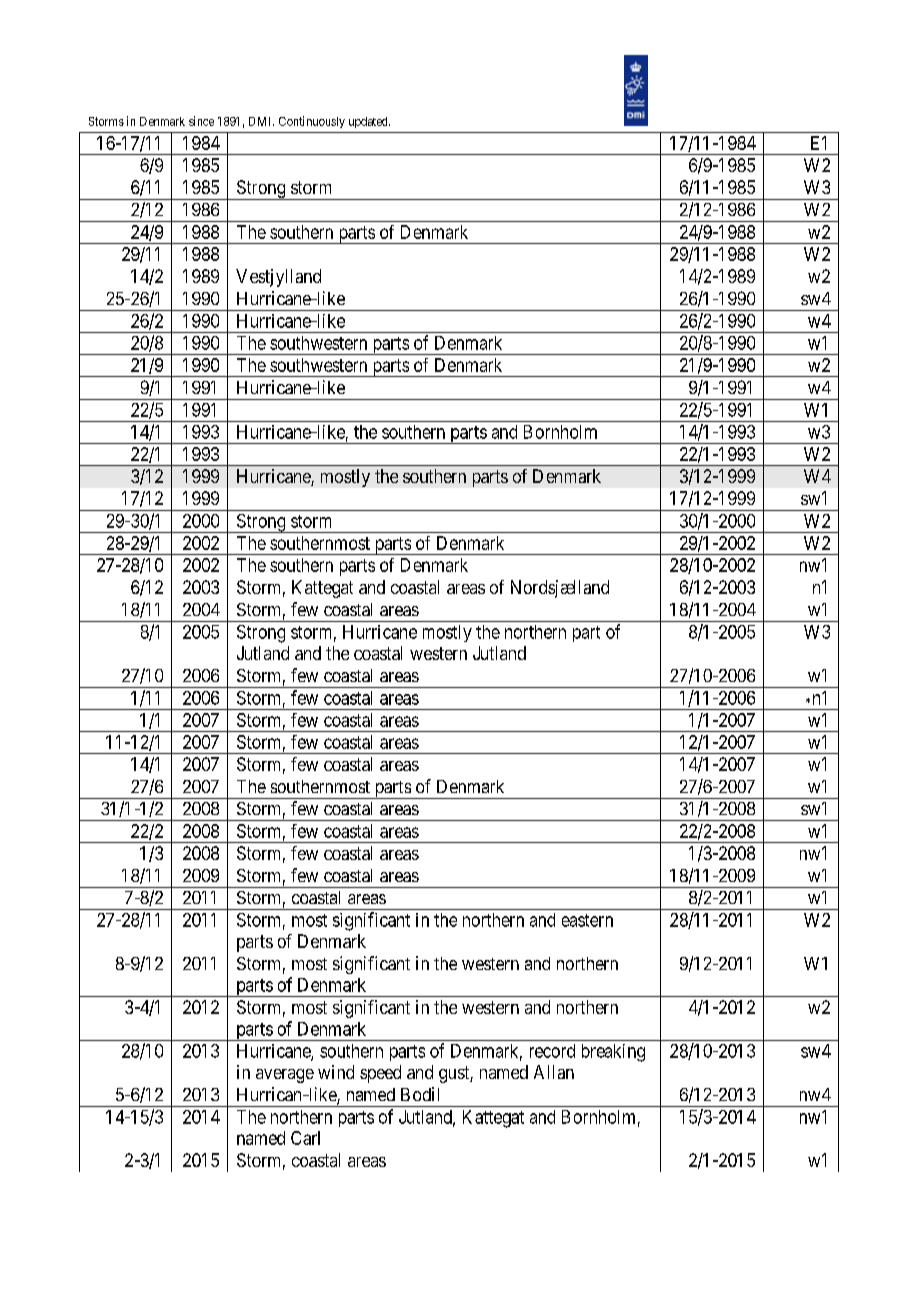 The width and height of the document is (924, 1308). Describe the element at coordinates (312, 122) in the document. I see `Continuously` at that location.
